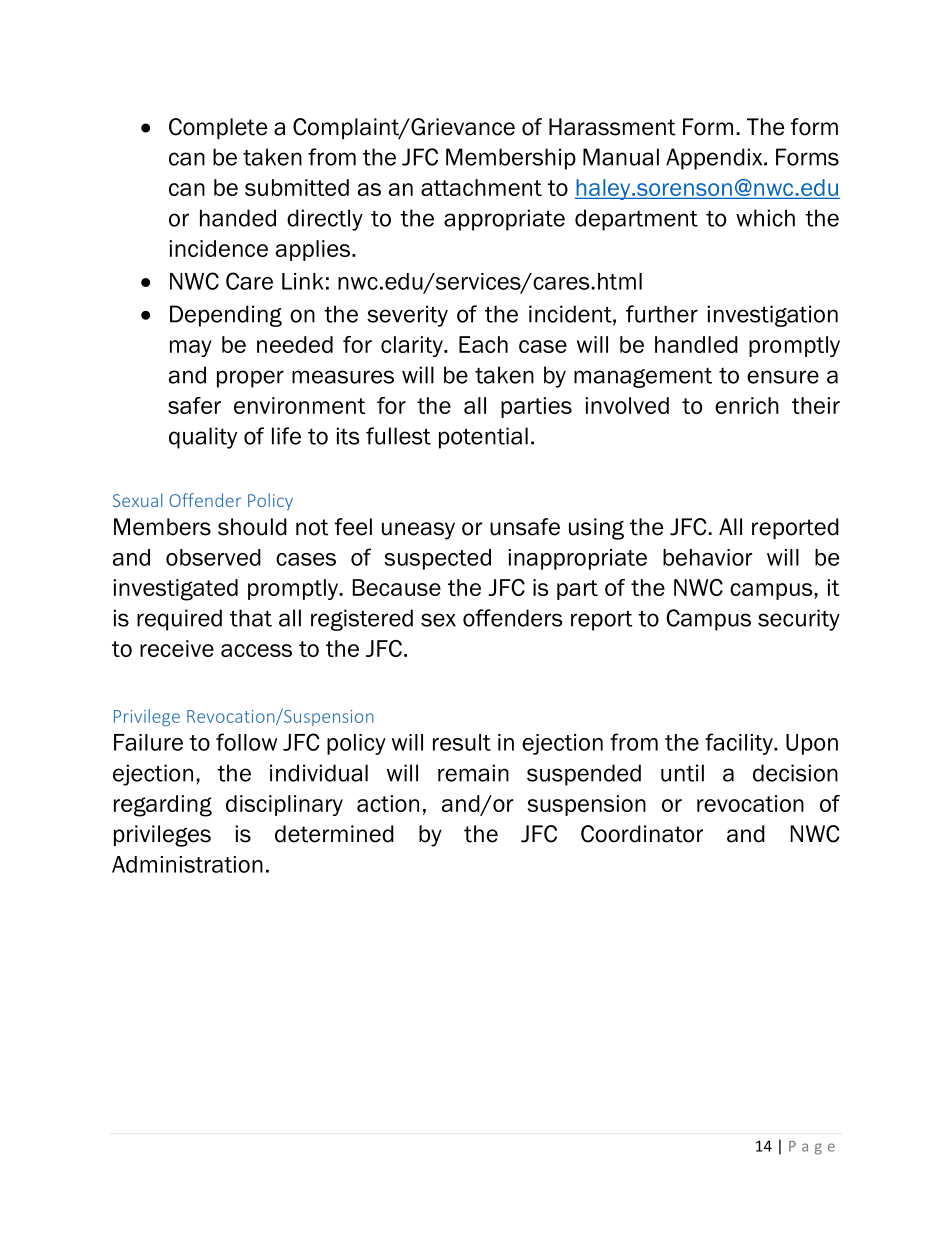 The height and width of the document is (1233, 952). What do you see at coordinates (250, 379) in the document?
I see `proper` at bounding box center [250, 379].
